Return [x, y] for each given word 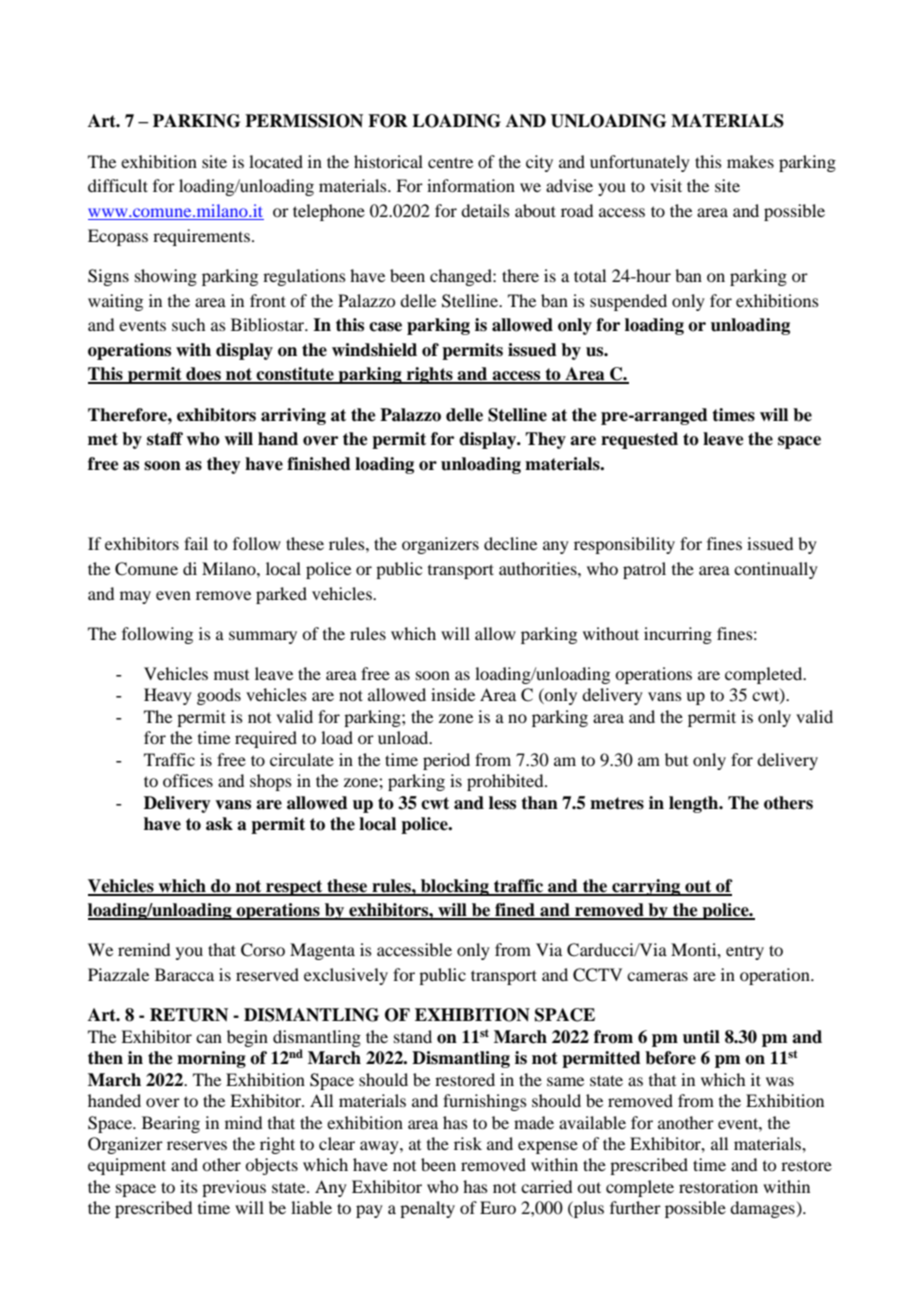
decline [510, 543]
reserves [197, 1145]
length [695, 804]
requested [639, 440]
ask [219, 824]
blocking [455, 887]
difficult [118, 185]
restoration [718, 1186]
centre [450, 162]
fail [196, 543]
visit [666, 185]
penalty [427, 1209]
